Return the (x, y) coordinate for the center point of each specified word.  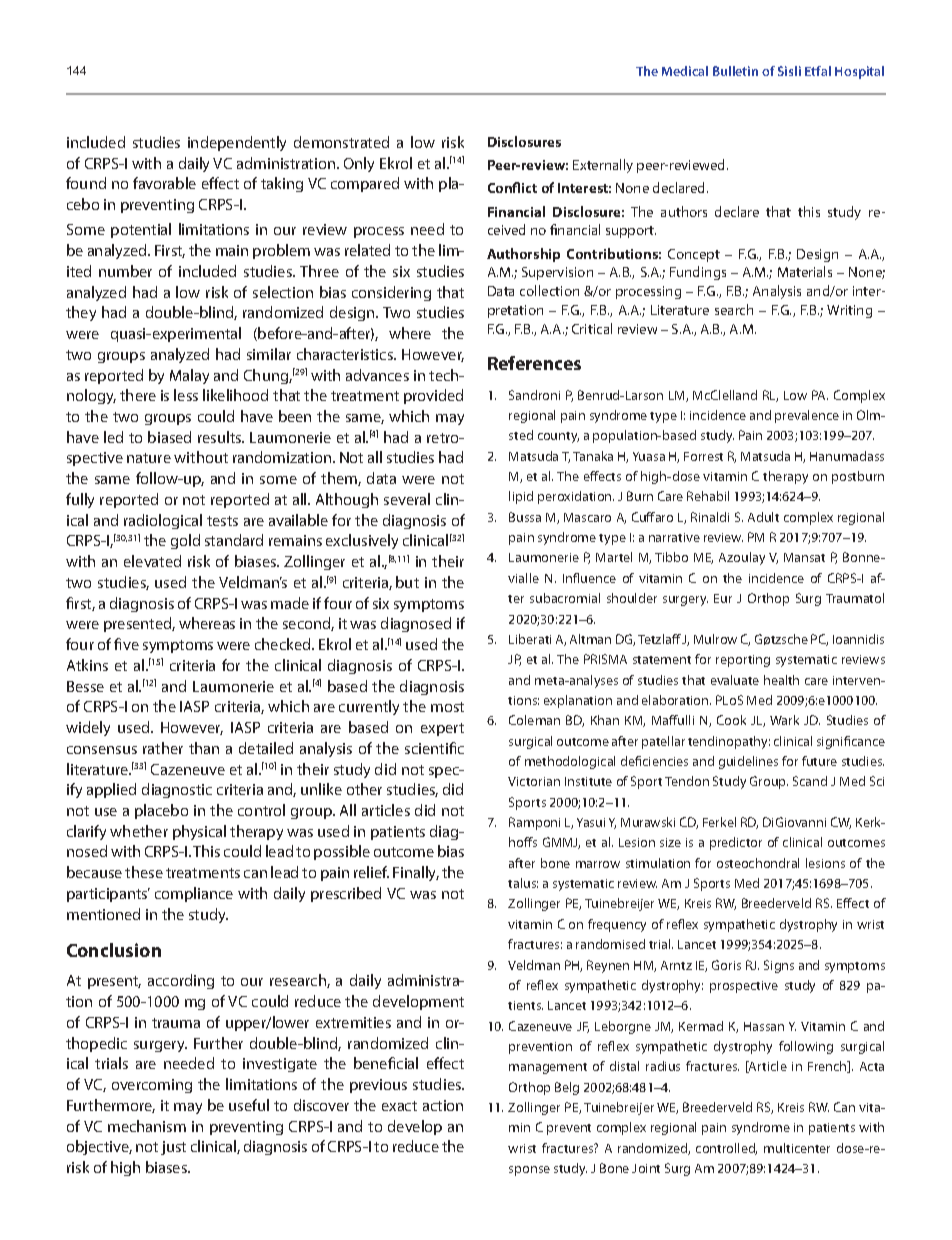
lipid (521, 497)
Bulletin (735, 71)
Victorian (534, 781)
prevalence (807, 416)
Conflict (512, 187)
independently (237, 143)
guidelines (748, 762)
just (173, 1148)
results (221, 437)
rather (163, 748)
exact (399, 1106)
